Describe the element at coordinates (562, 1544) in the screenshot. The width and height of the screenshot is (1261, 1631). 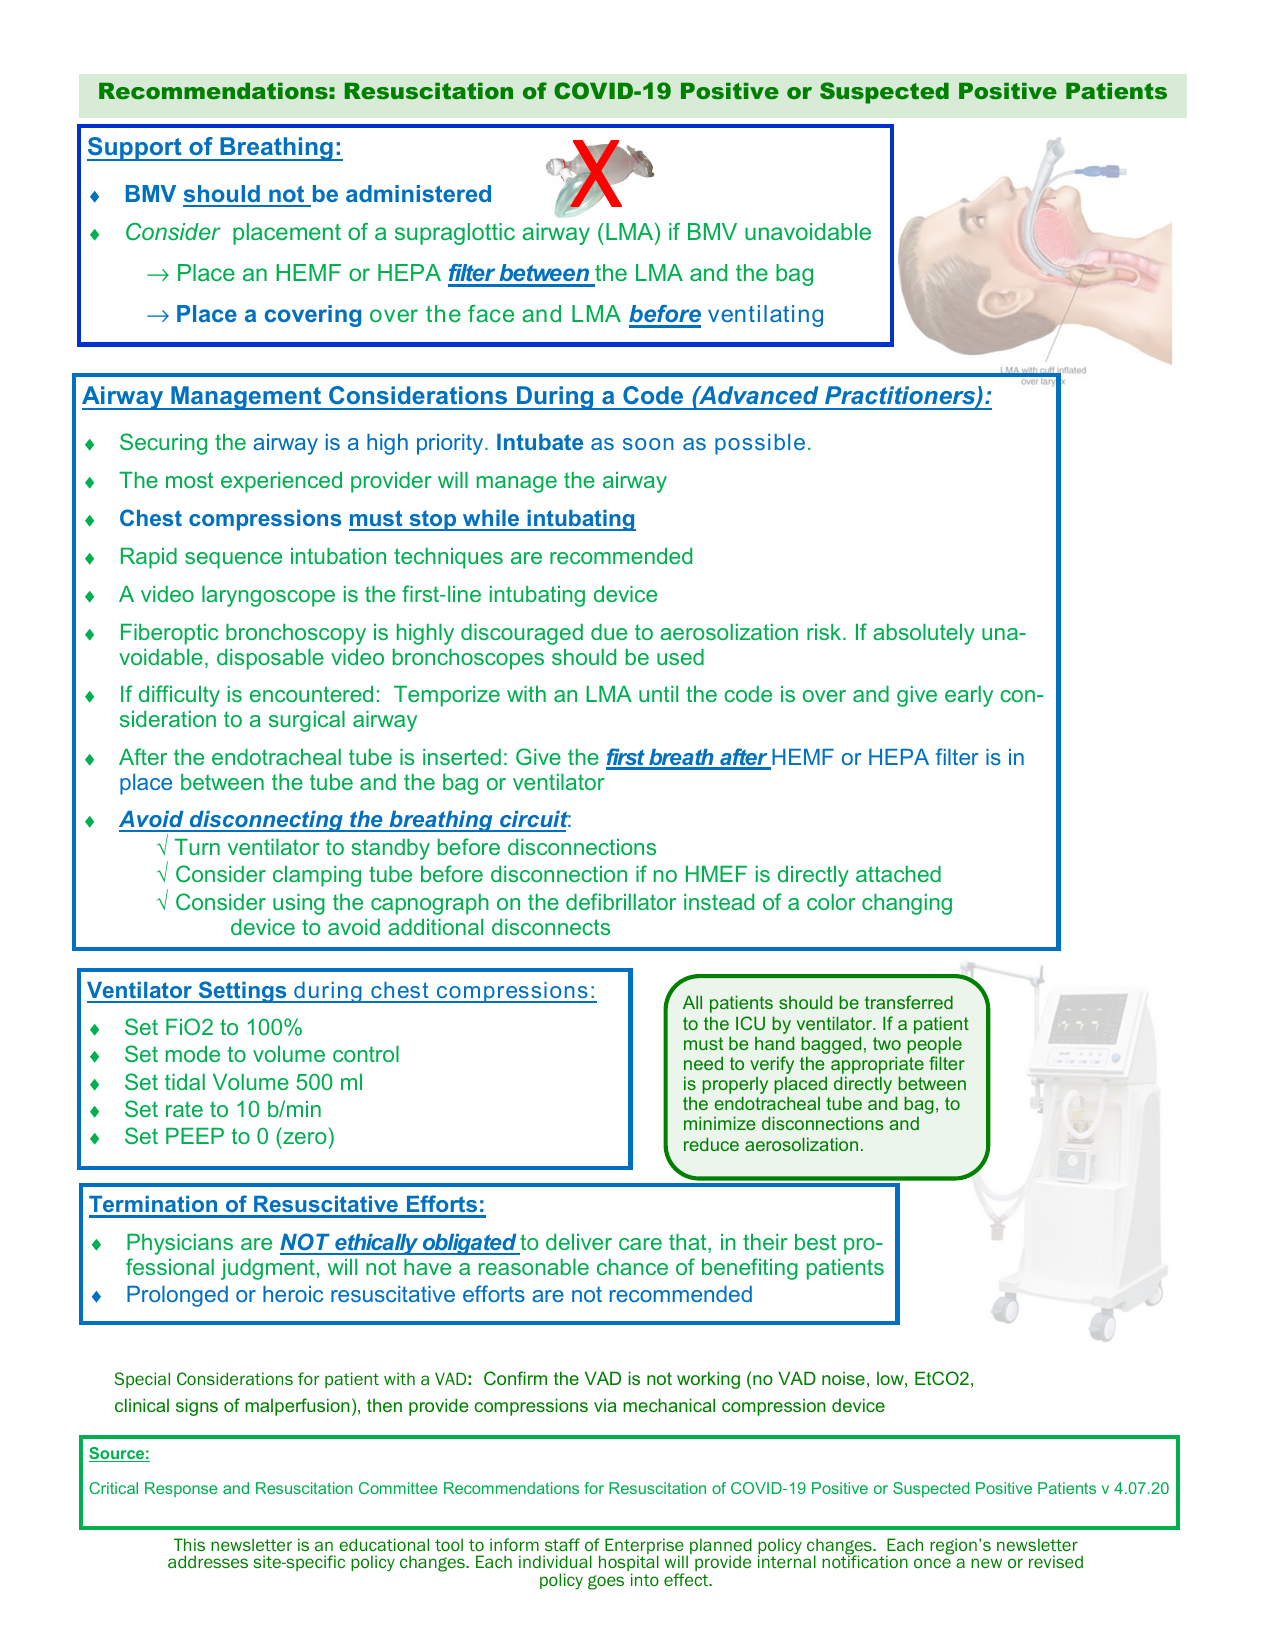
I see `staff` at that location.
